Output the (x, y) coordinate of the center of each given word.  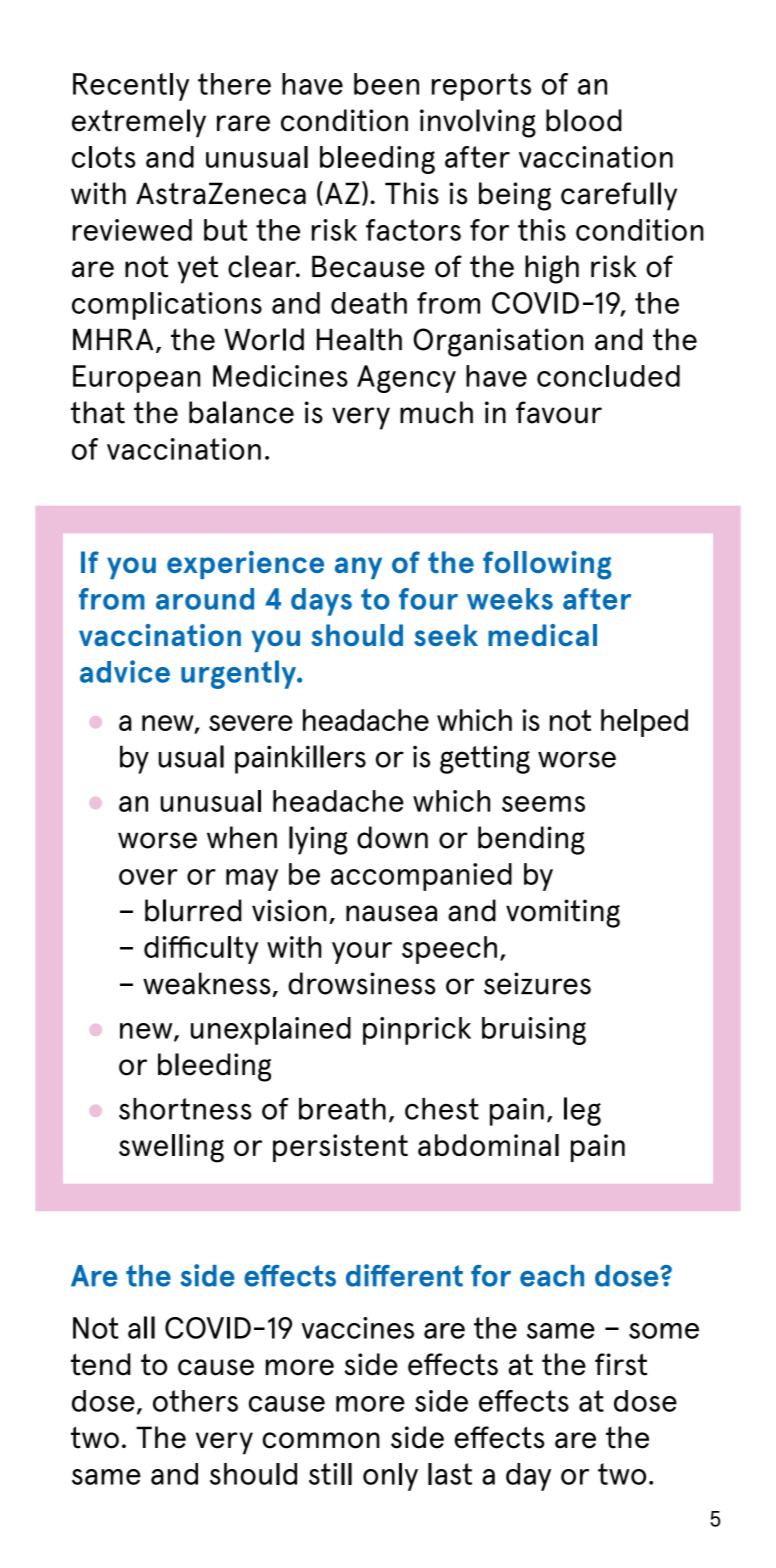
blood (584, 120)
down (392, 837)
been (386, 84)
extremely (139, 123)
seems (543, 804)
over (148, 877)
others (195, 1401)
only (390, 1477)
